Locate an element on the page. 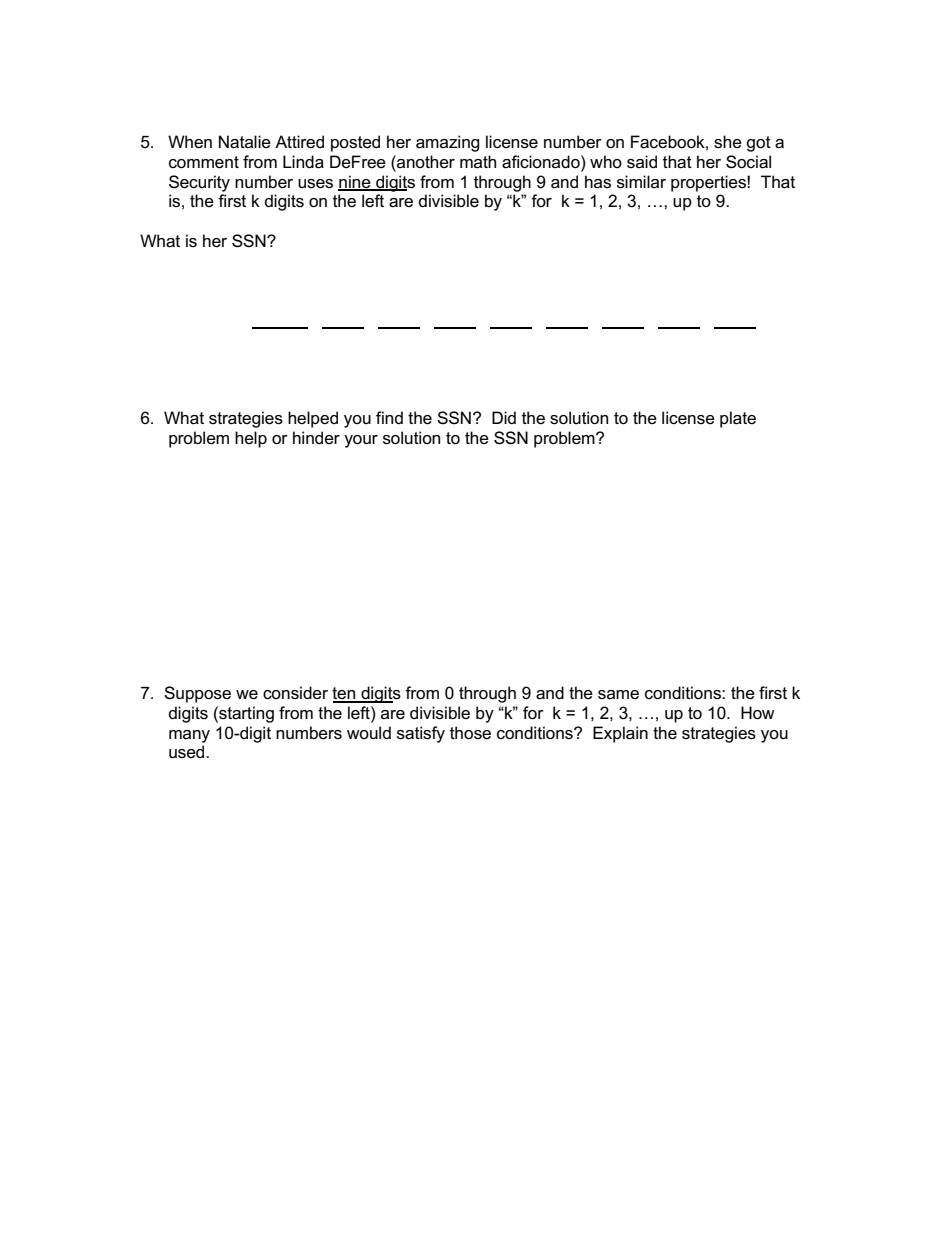  your is located at coordinates (361, 441).
